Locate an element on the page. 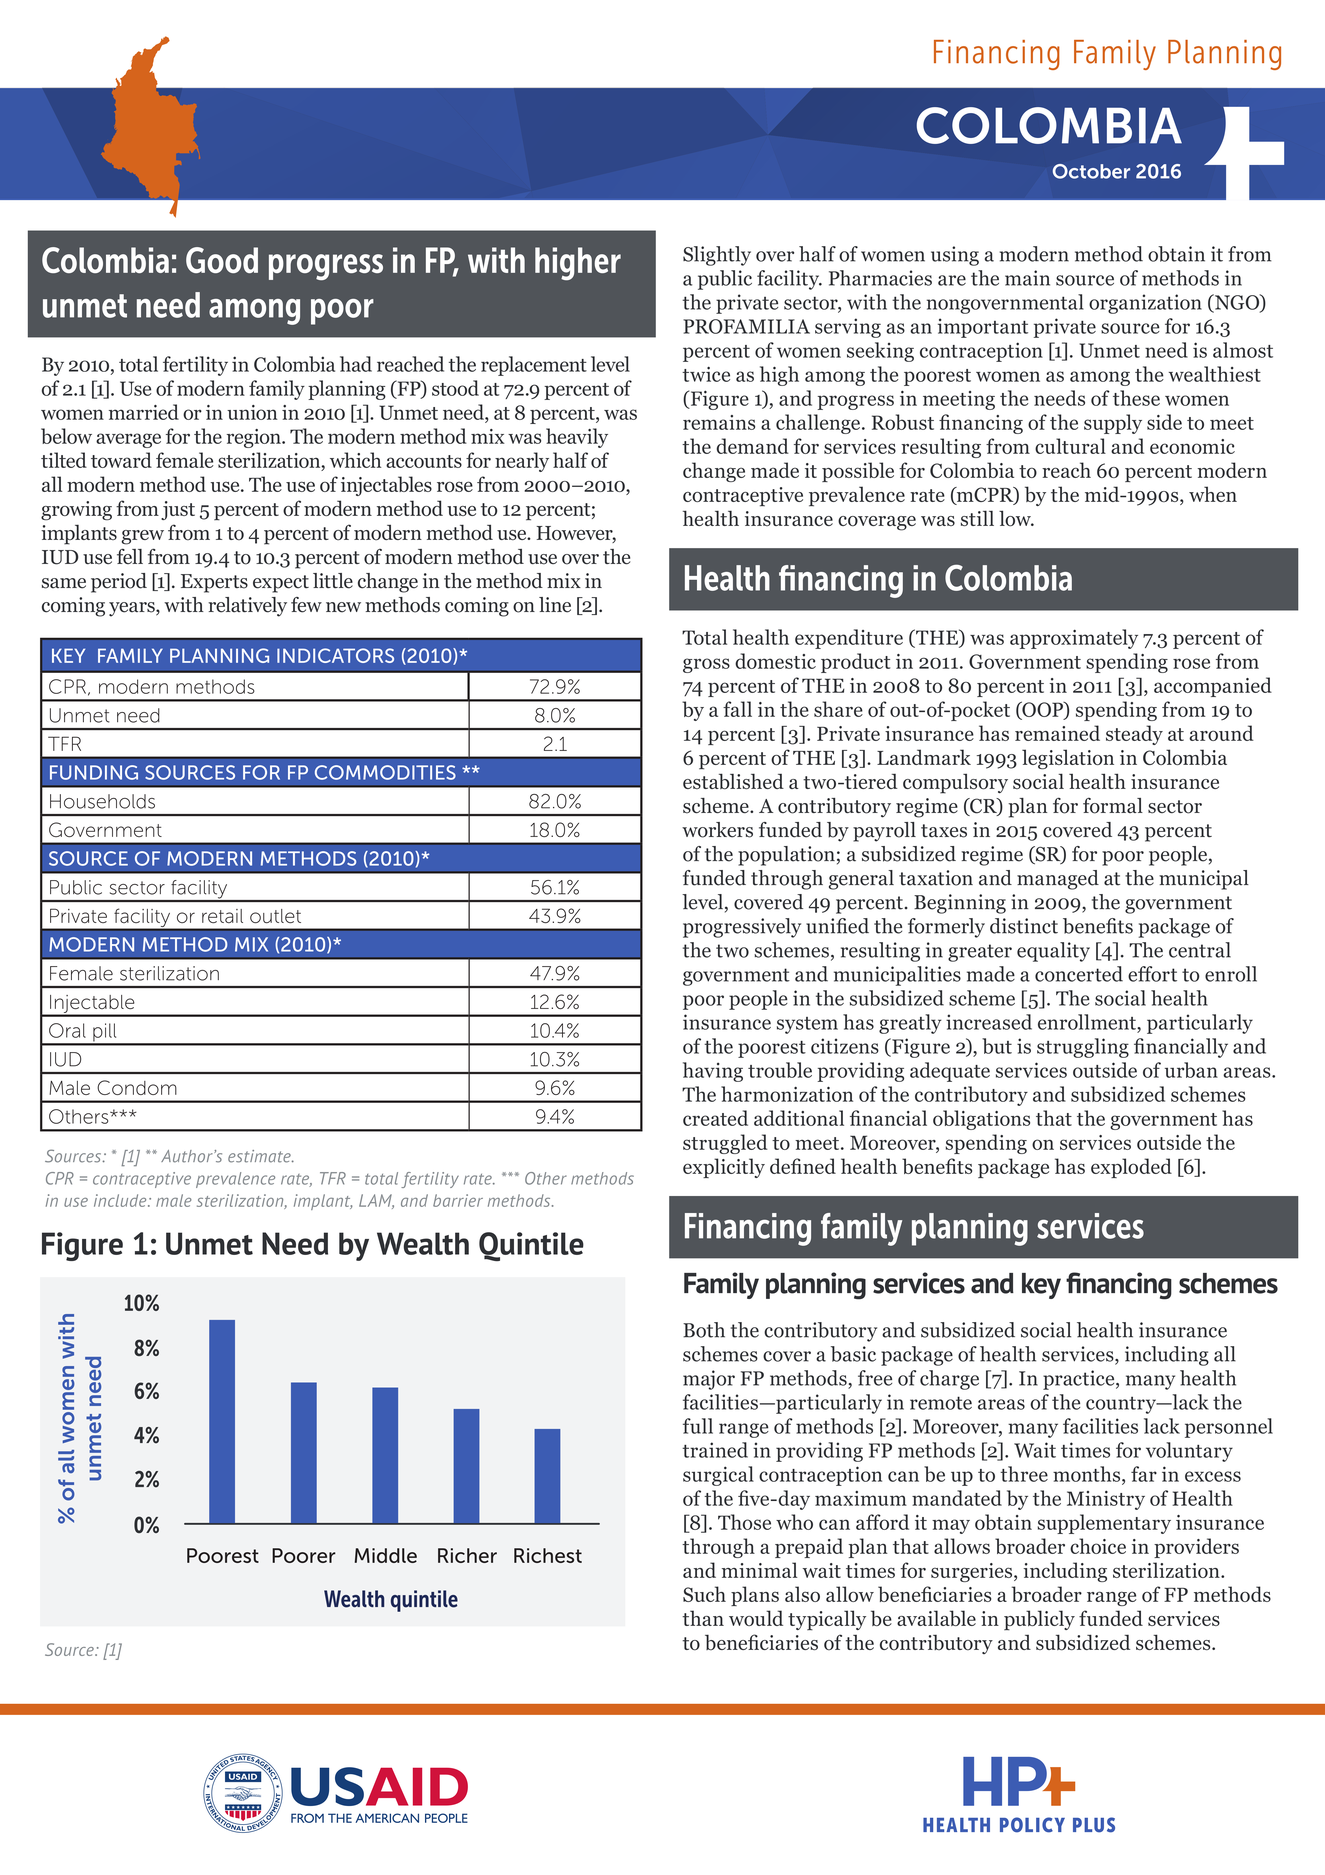 The height and width of the image is (1875, 1325). managed is located at coordinates (1058, 880).
